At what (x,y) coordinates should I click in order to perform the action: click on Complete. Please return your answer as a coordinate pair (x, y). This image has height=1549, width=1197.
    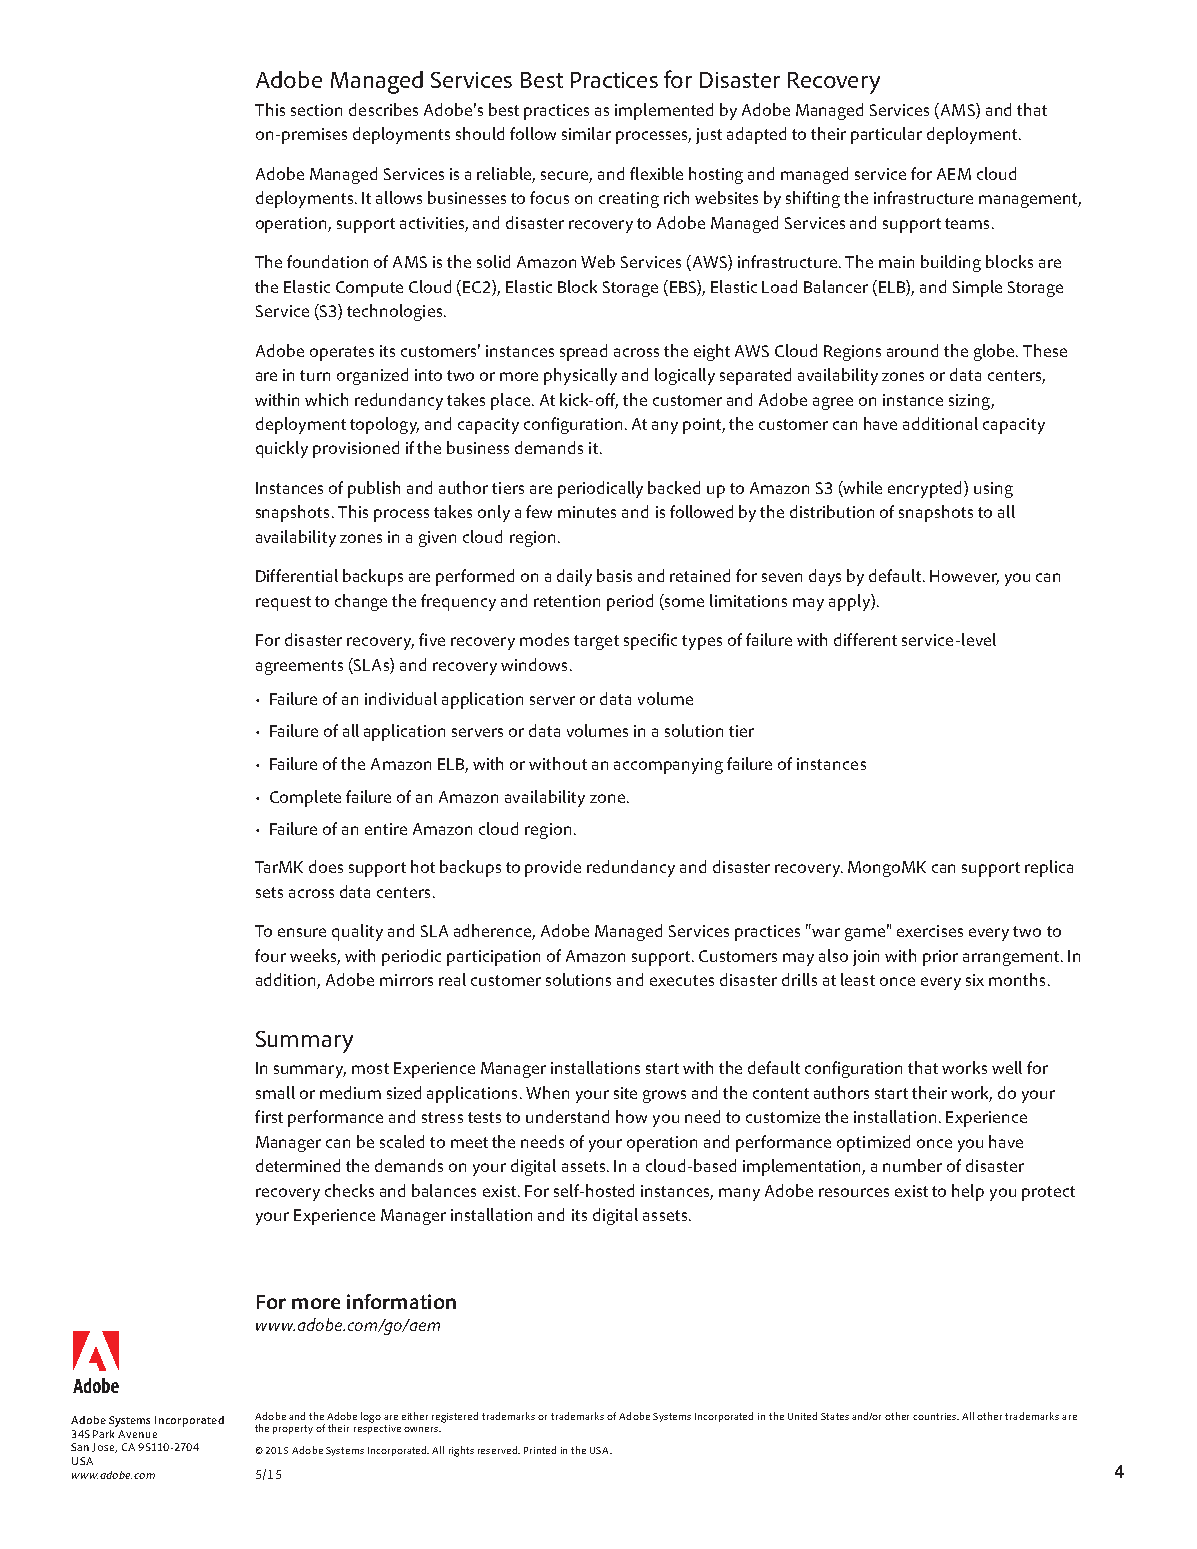
    Looking at the image, I should click on (305, 798).
